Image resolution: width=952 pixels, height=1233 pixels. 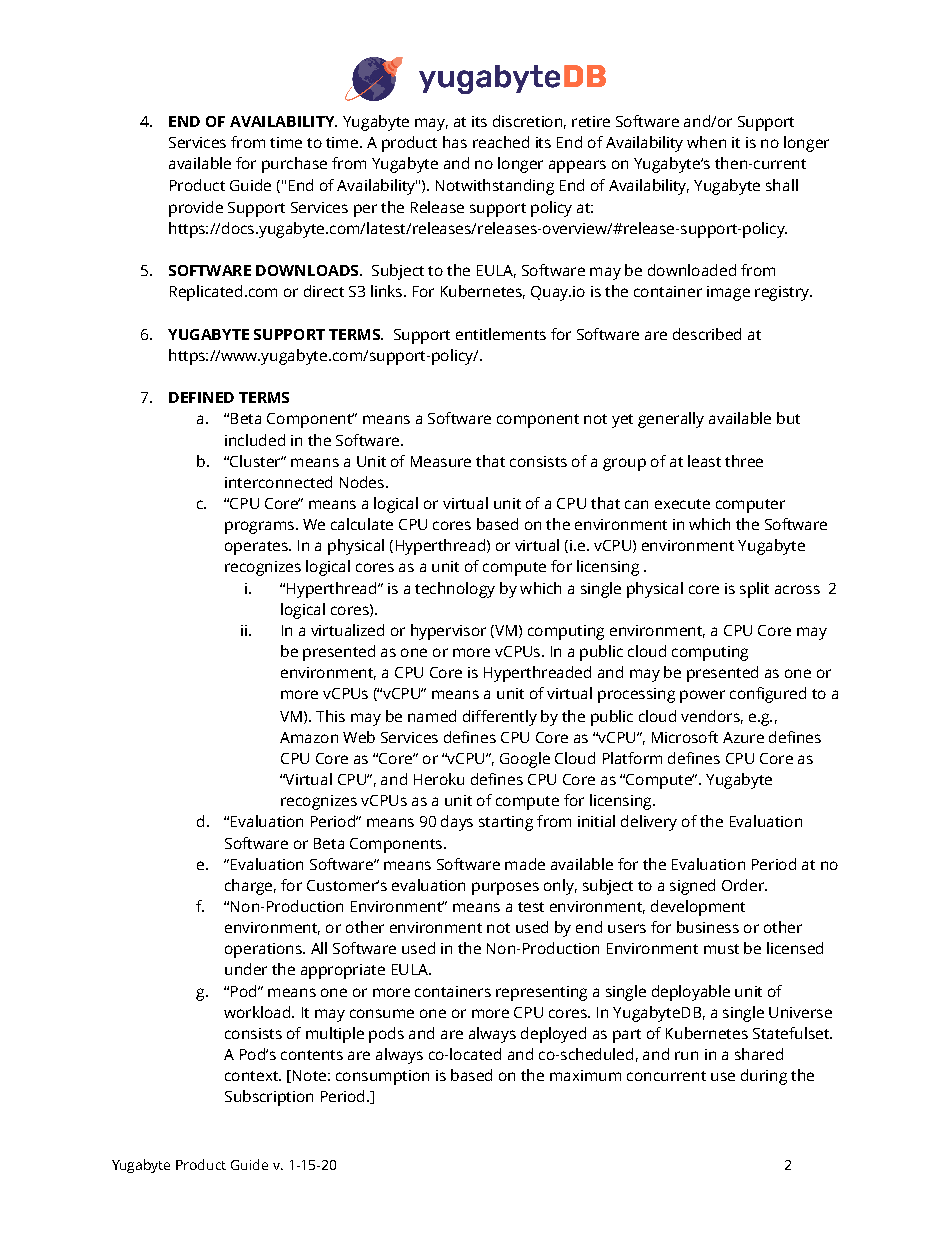 I want to click on Amazon, so click(x=309, y=737).
